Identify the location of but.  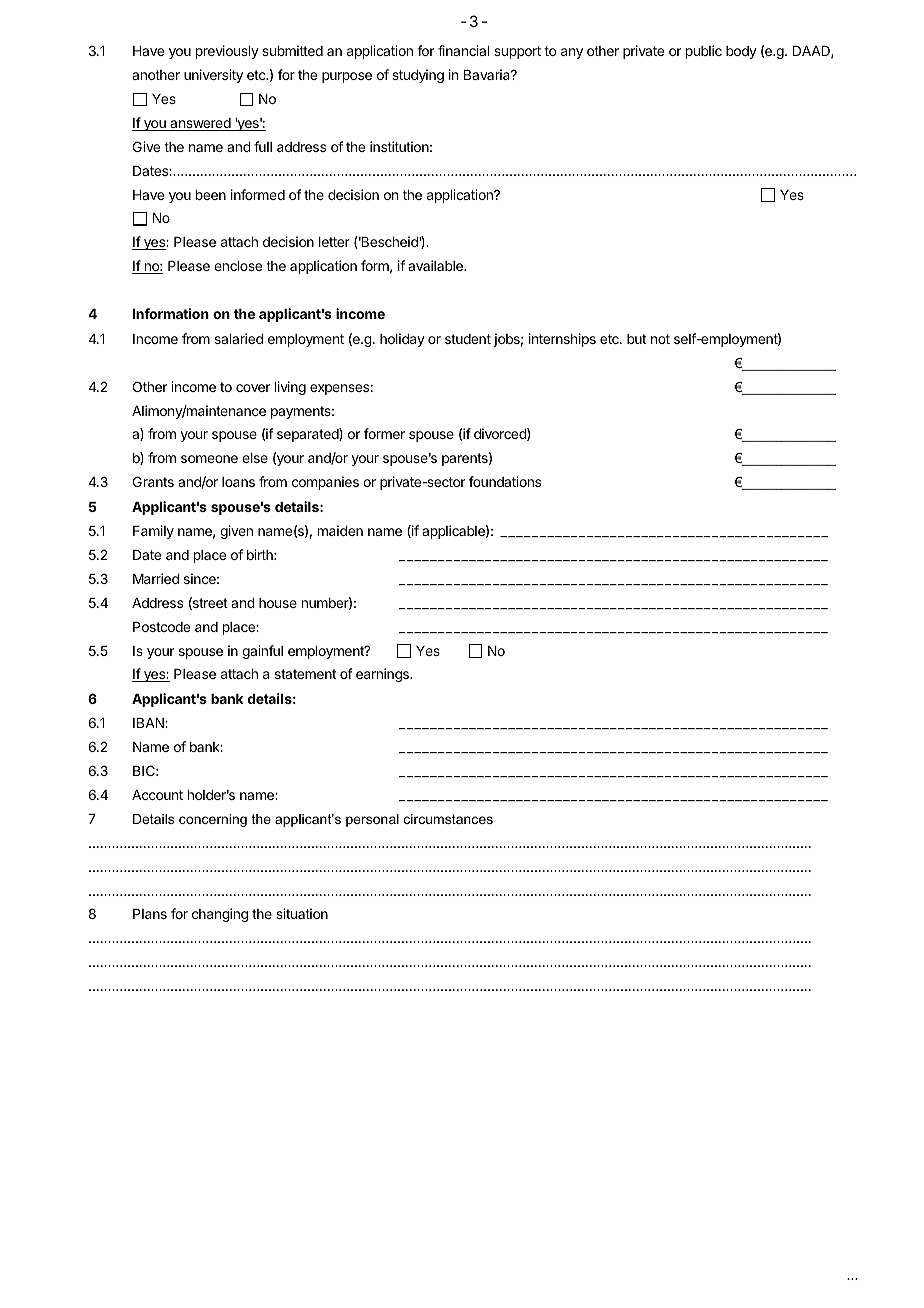
(636, 339).
